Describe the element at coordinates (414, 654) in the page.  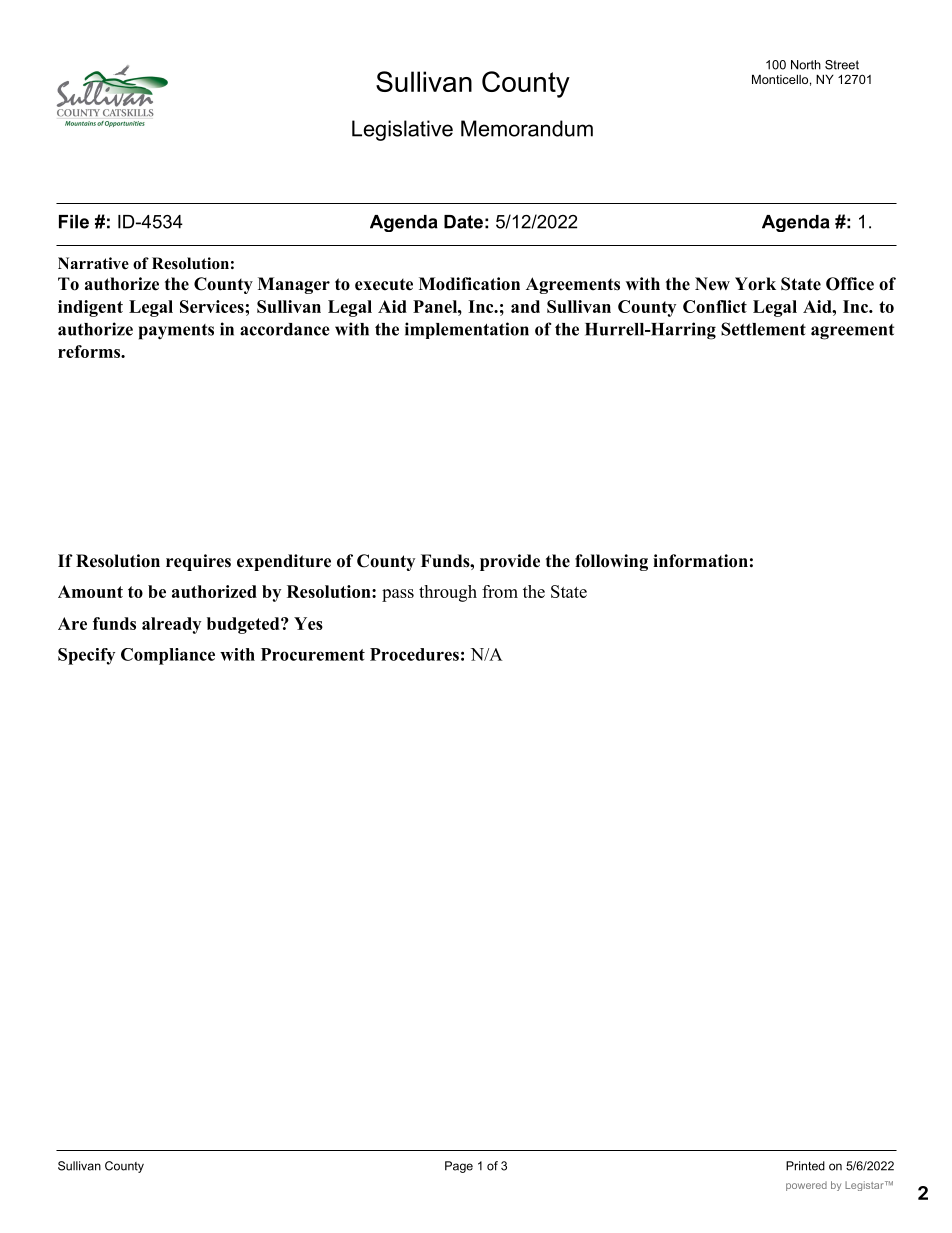
I see `Procedures` at that location.
